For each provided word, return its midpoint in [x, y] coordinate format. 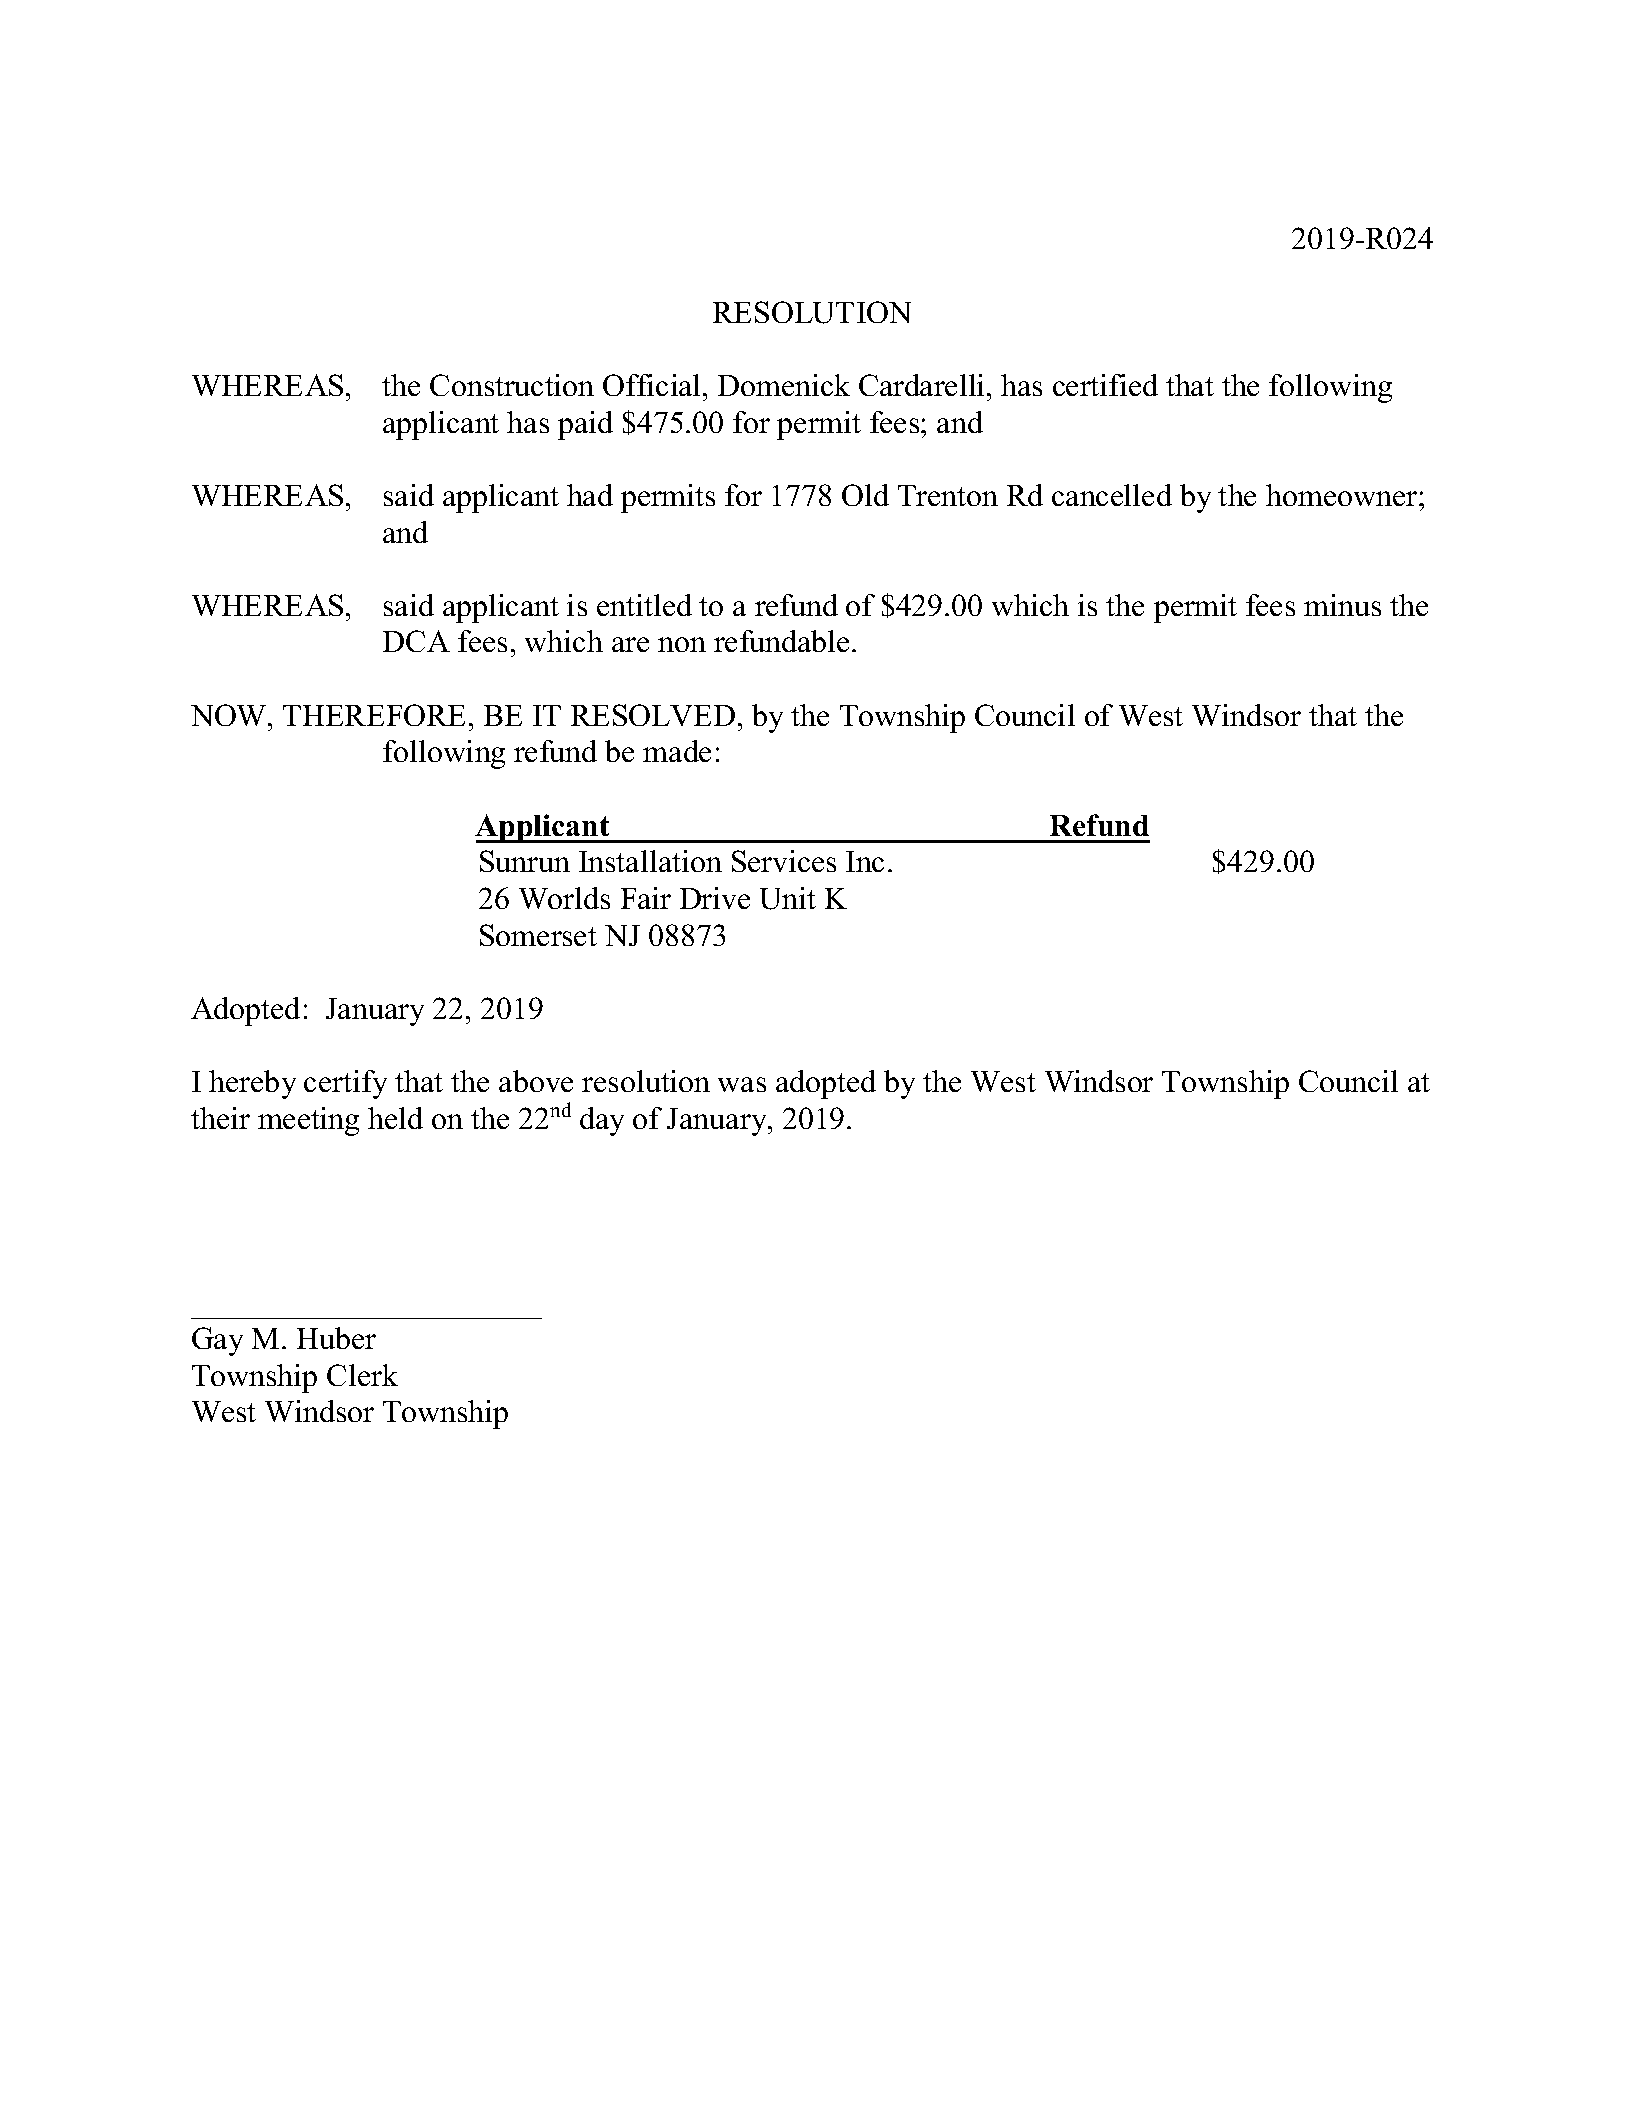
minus [1342, 605]
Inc [865, 861]
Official [653, 385]
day [602, 1121]
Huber [336, 1338]
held [395, 1118]
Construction [512, 385]
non [682, 644]
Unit [788, 898]
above [536, 1081]
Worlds [564, 898]
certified [1105, 385]
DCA [416, 641]
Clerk [362, 1375]
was [742, 1084]
